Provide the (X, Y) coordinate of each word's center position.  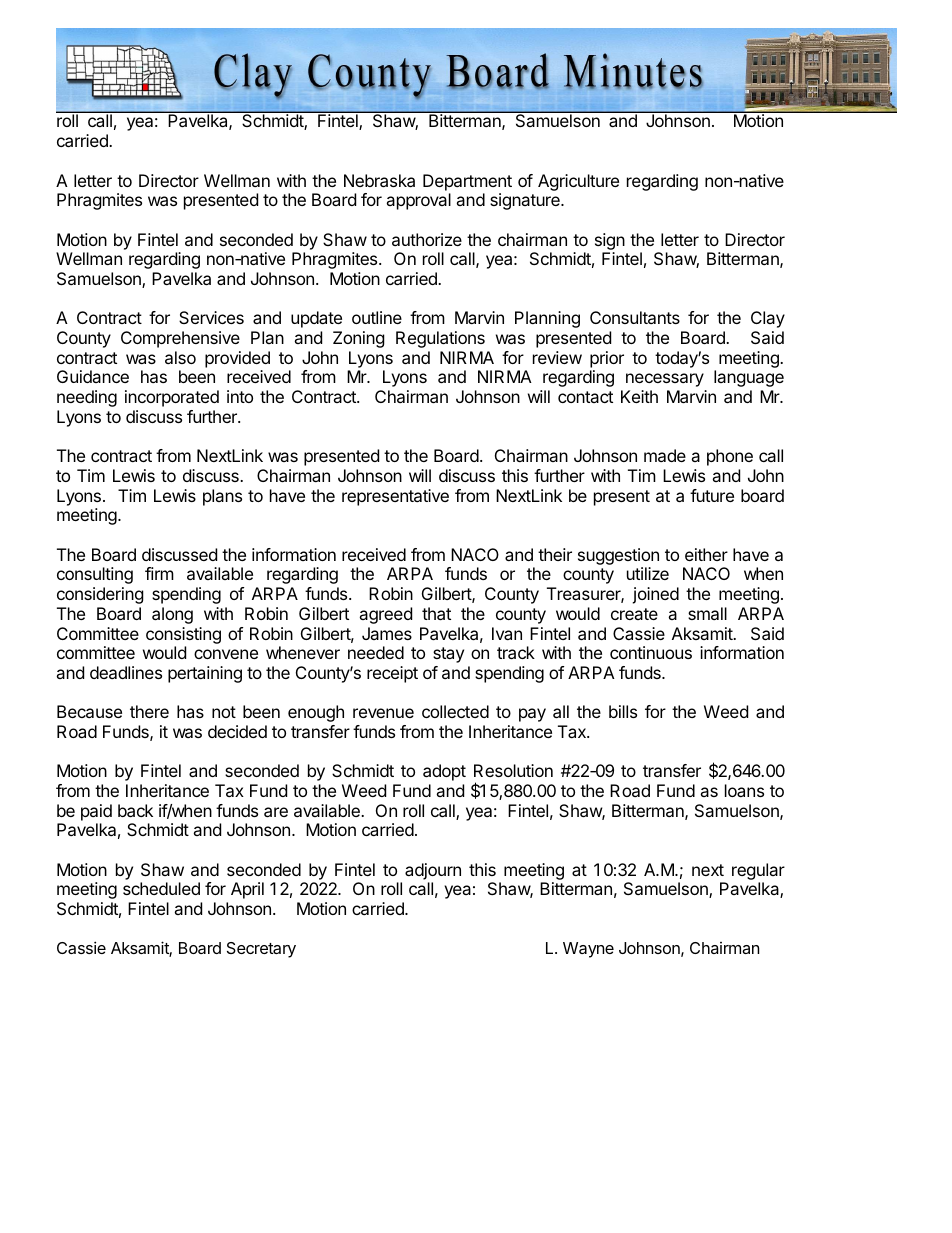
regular (758, 871)
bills (623, 711)
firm (159, 573)
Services (211, 317)
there (149, 711)
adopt (444, 772)
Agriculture (578, 182)
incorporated (172, 398)
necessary (665, 380)
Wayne (588, 950)
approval (418, 201)
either (706, 554)
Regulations (440, 339)
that (436, 613)
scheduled (161, 888)
